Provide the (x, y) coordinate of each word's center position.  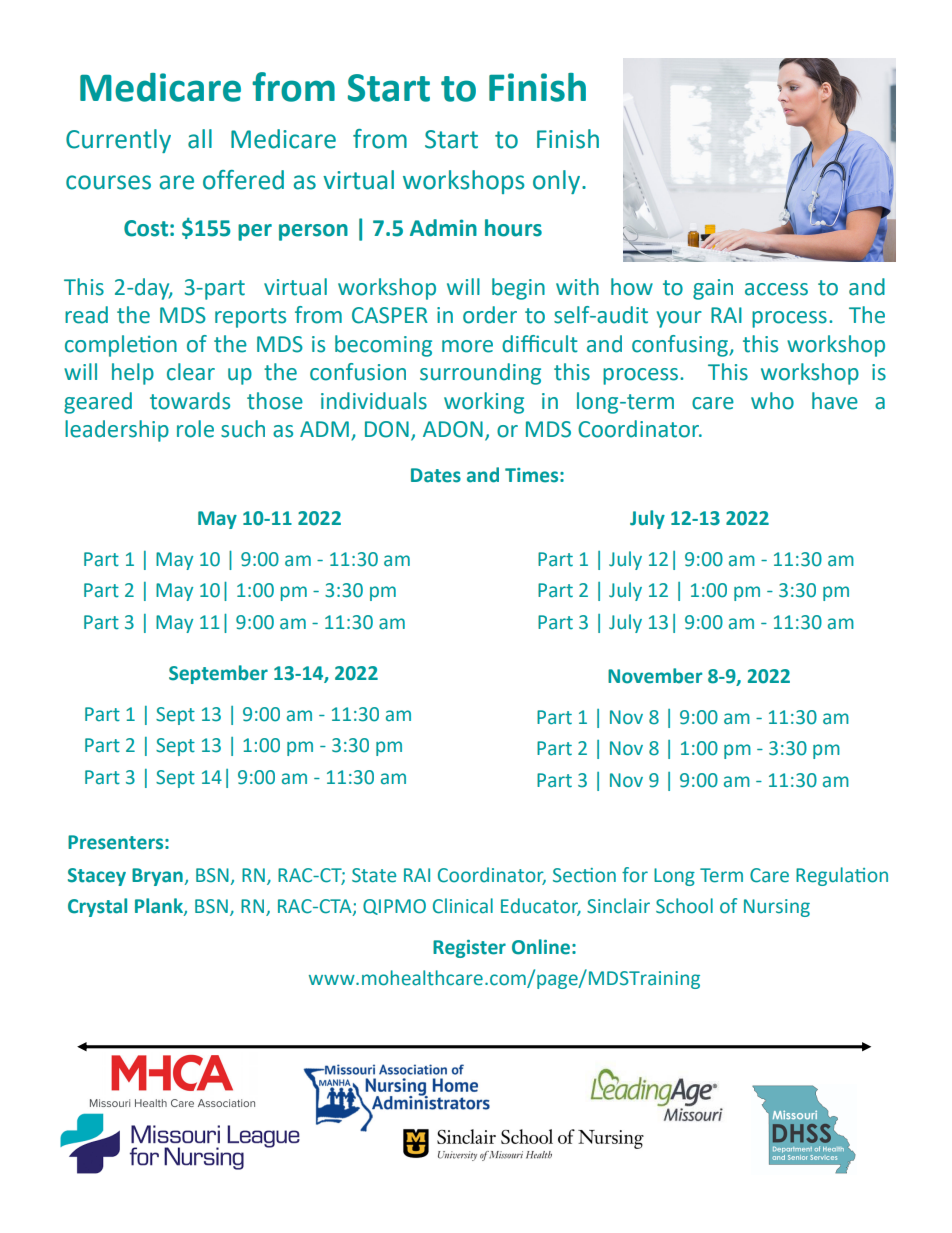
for (635, 875)
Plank (160, 906)
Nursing (777, 908)
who (772, 401)
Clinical (463, 906)
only (556, 182)
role (195, 429)
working (484, 403)
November (655, 676)
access (776, 289)
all (200, 139)
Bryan (158, 877)
